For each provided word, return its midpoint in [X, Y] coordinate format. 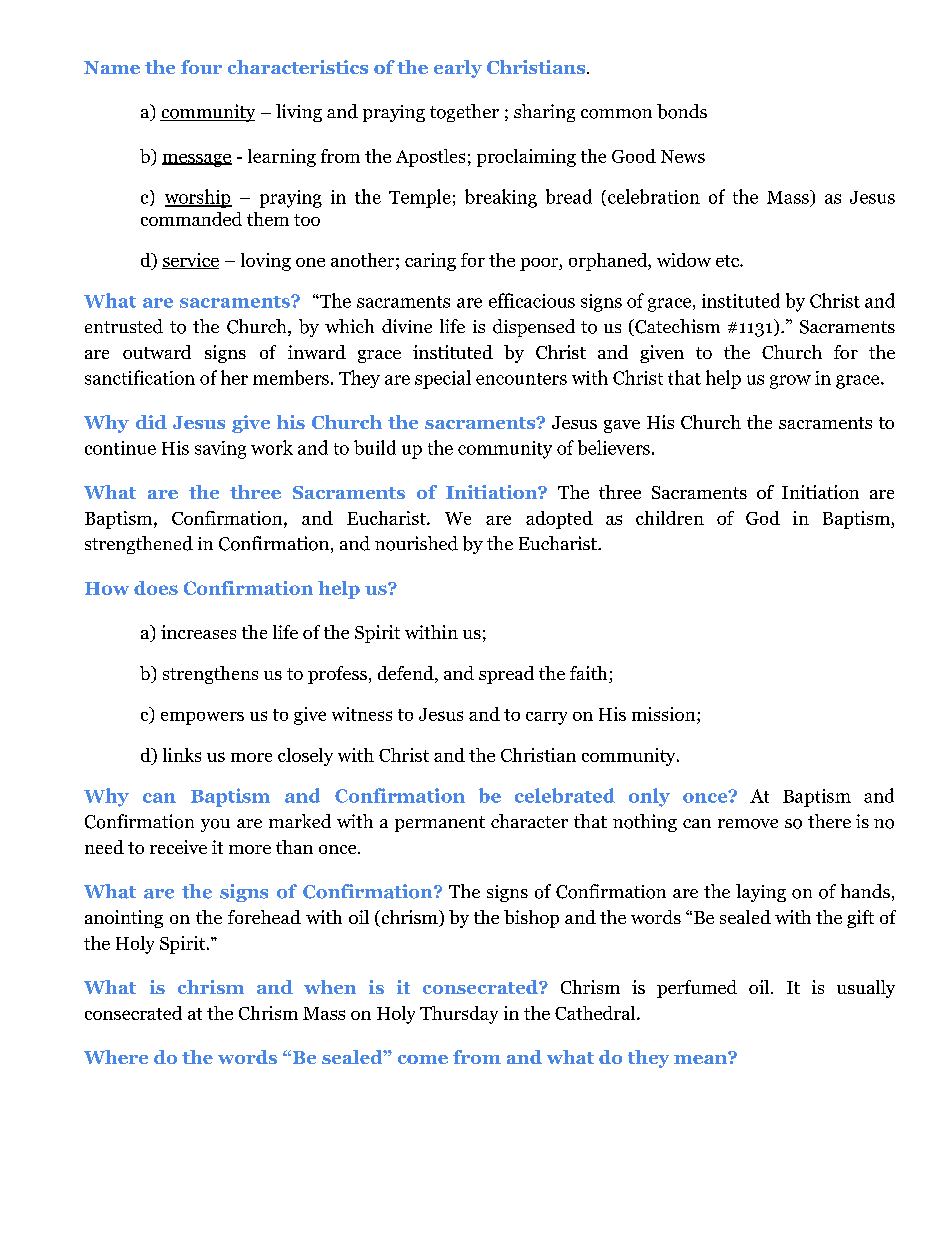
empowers [202, 718]
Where [116, 1057]
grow [790, 382]
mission [663, 714]
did [151, 422]
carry [546, 718]
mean [701, 1058]
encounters [521, 379]
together [464, 113]
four [201, 67]
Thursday [459, 1015]
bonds [682, 111]
